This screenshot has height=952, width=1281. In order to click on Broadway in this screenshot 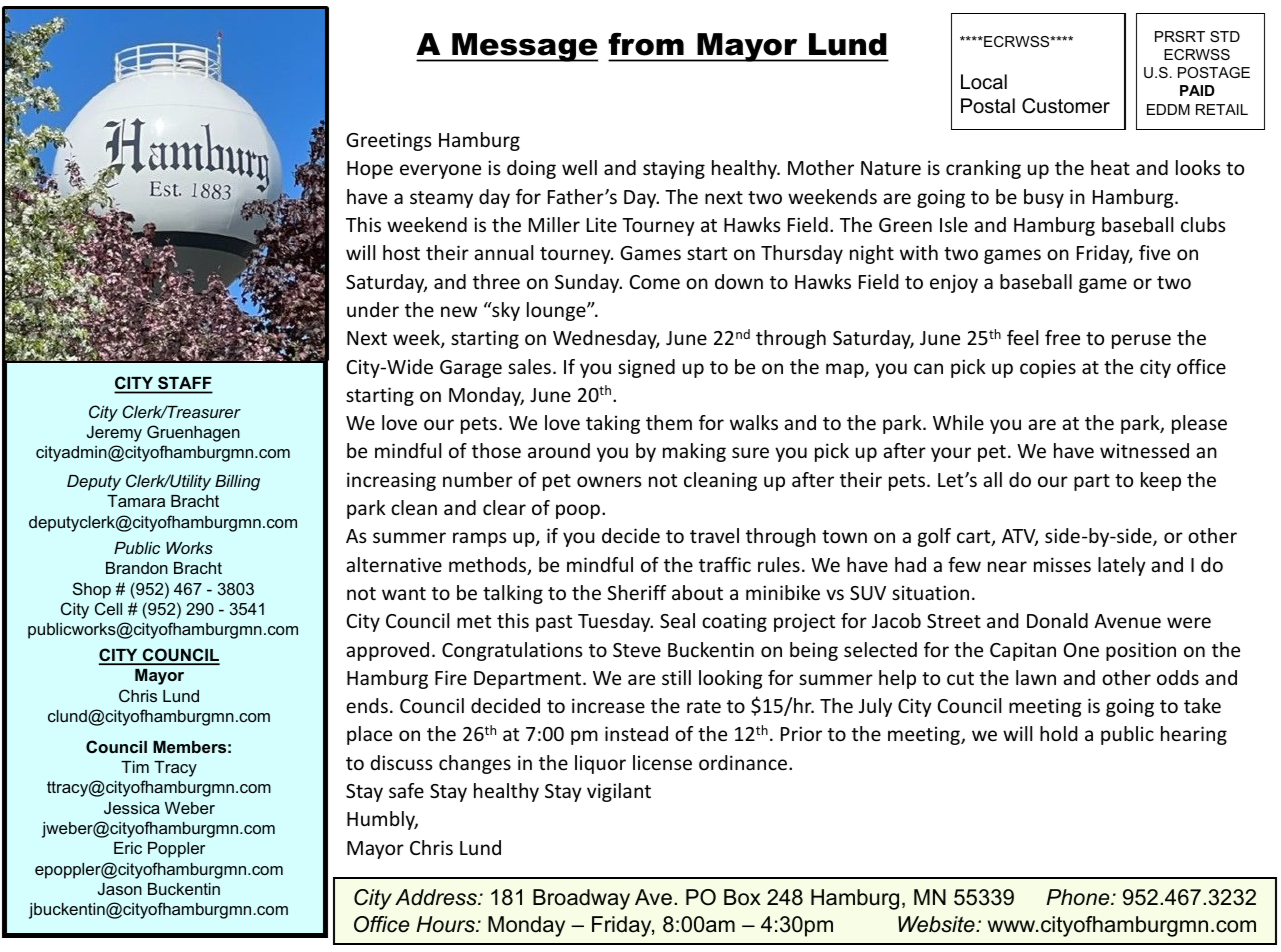, I will do `click(581, 899)`.
